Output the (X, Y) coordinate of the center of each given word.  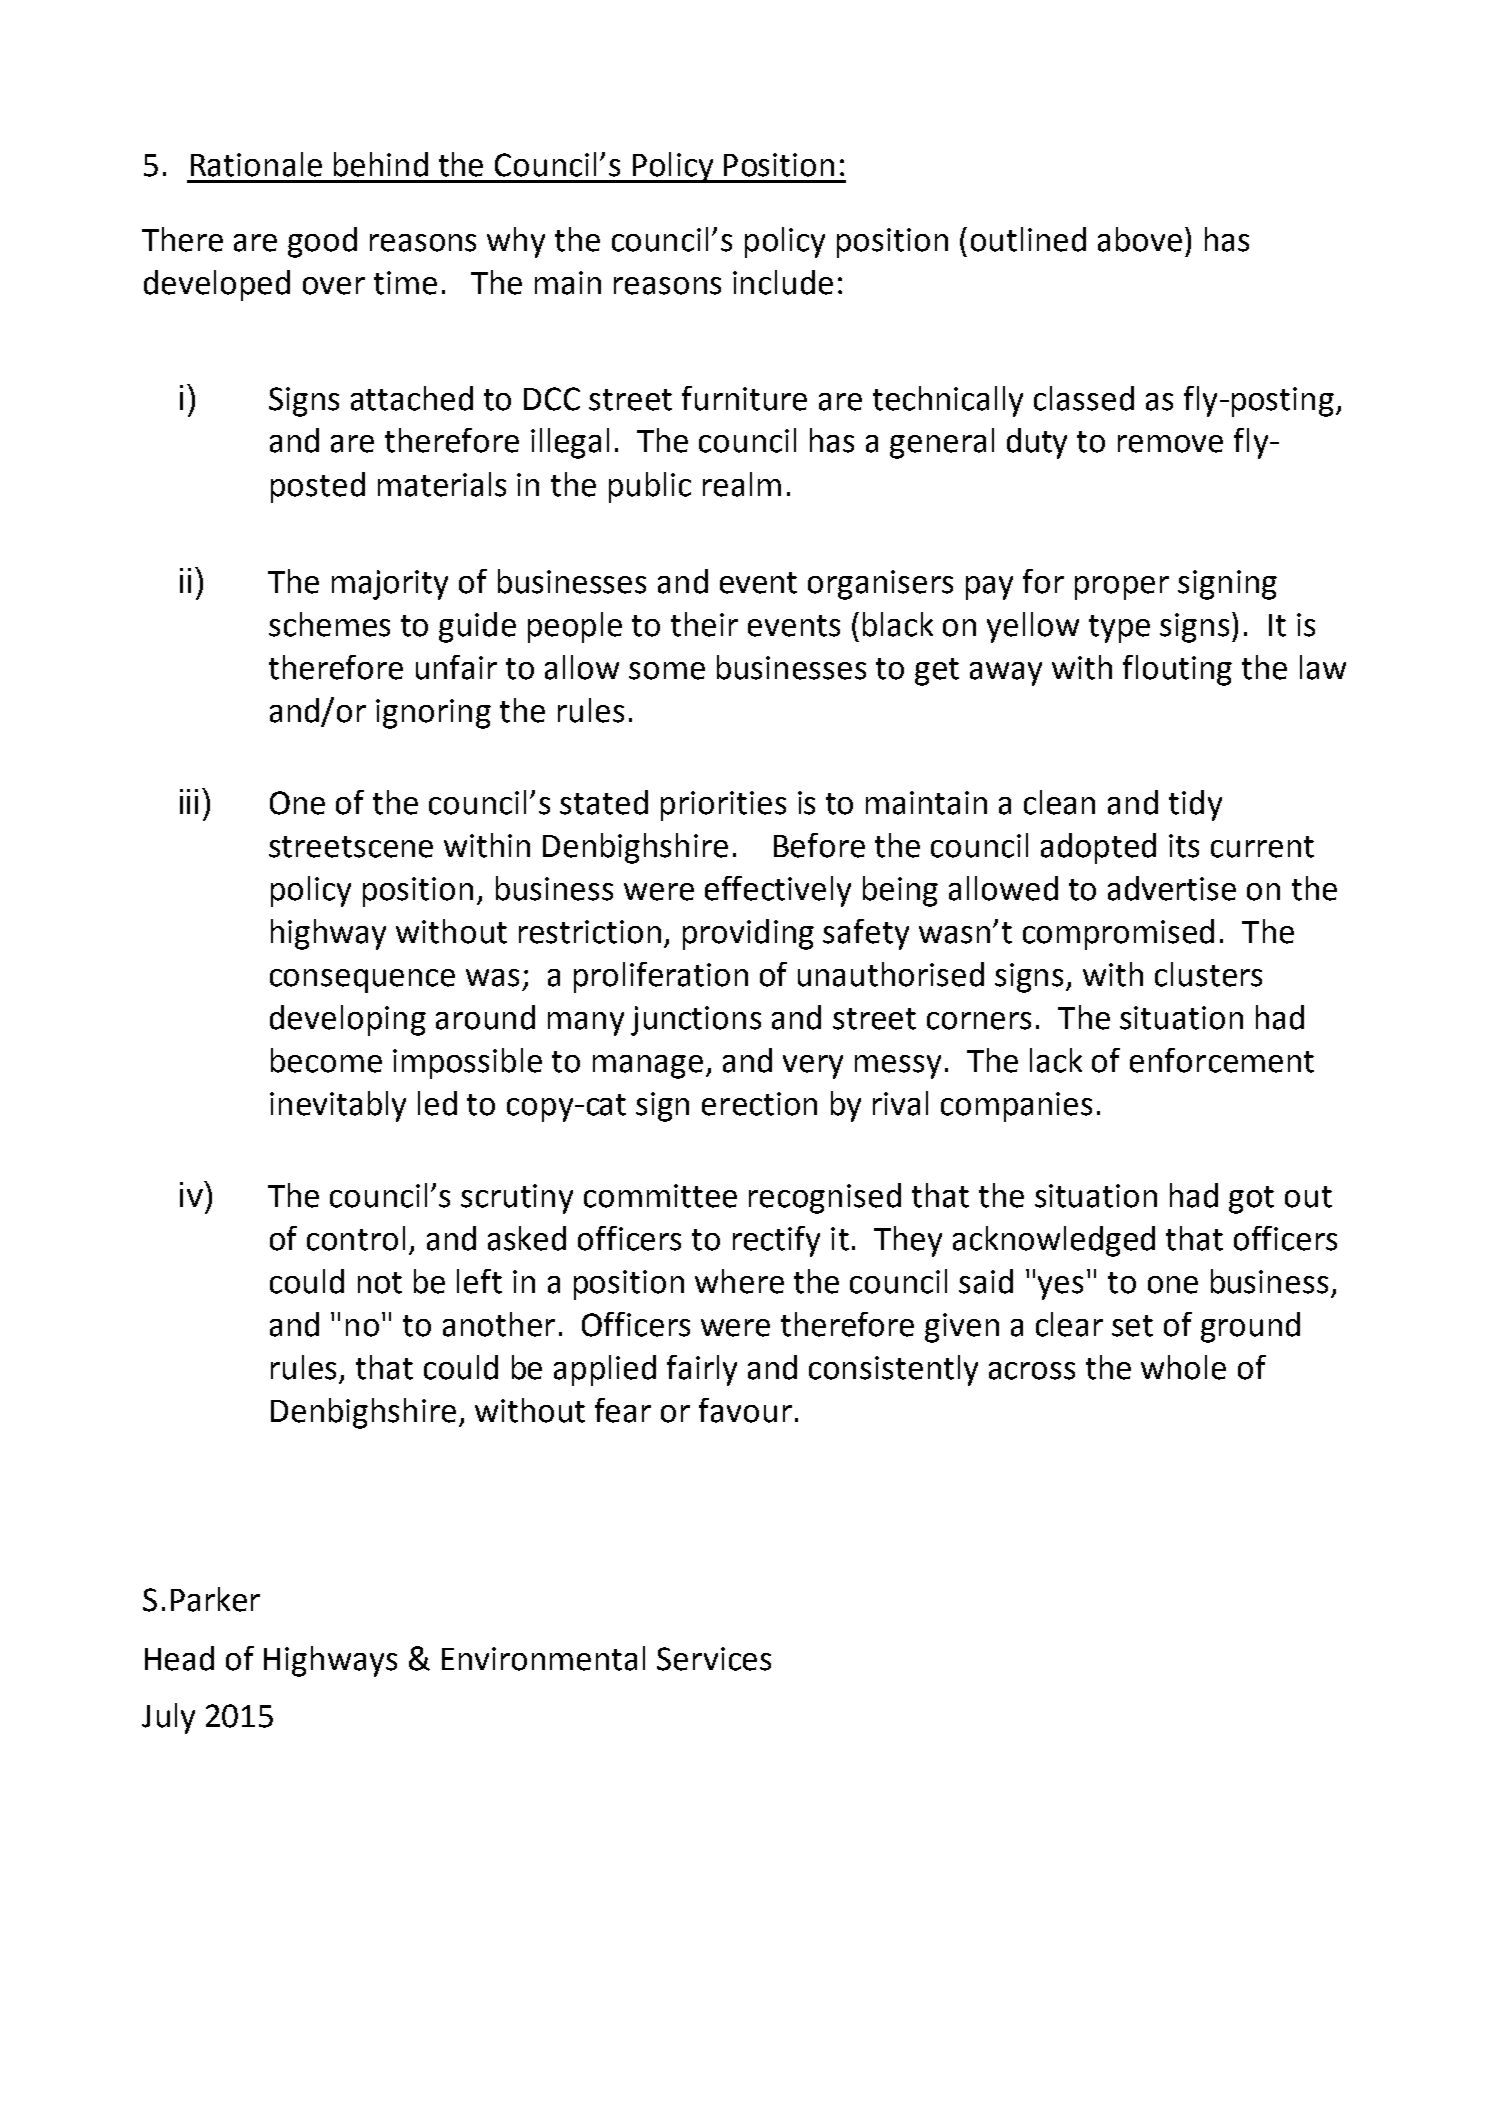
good (322, 242)
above (1140, 239)
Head (179, 1658)
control (356, 1238)
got (1251, 1200)
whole (1183, 1367)
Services (714, 1659)
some (667, 671)
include (783, 282)
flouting (1177, 670)
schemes (329, 624)
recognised (825, 1198)
